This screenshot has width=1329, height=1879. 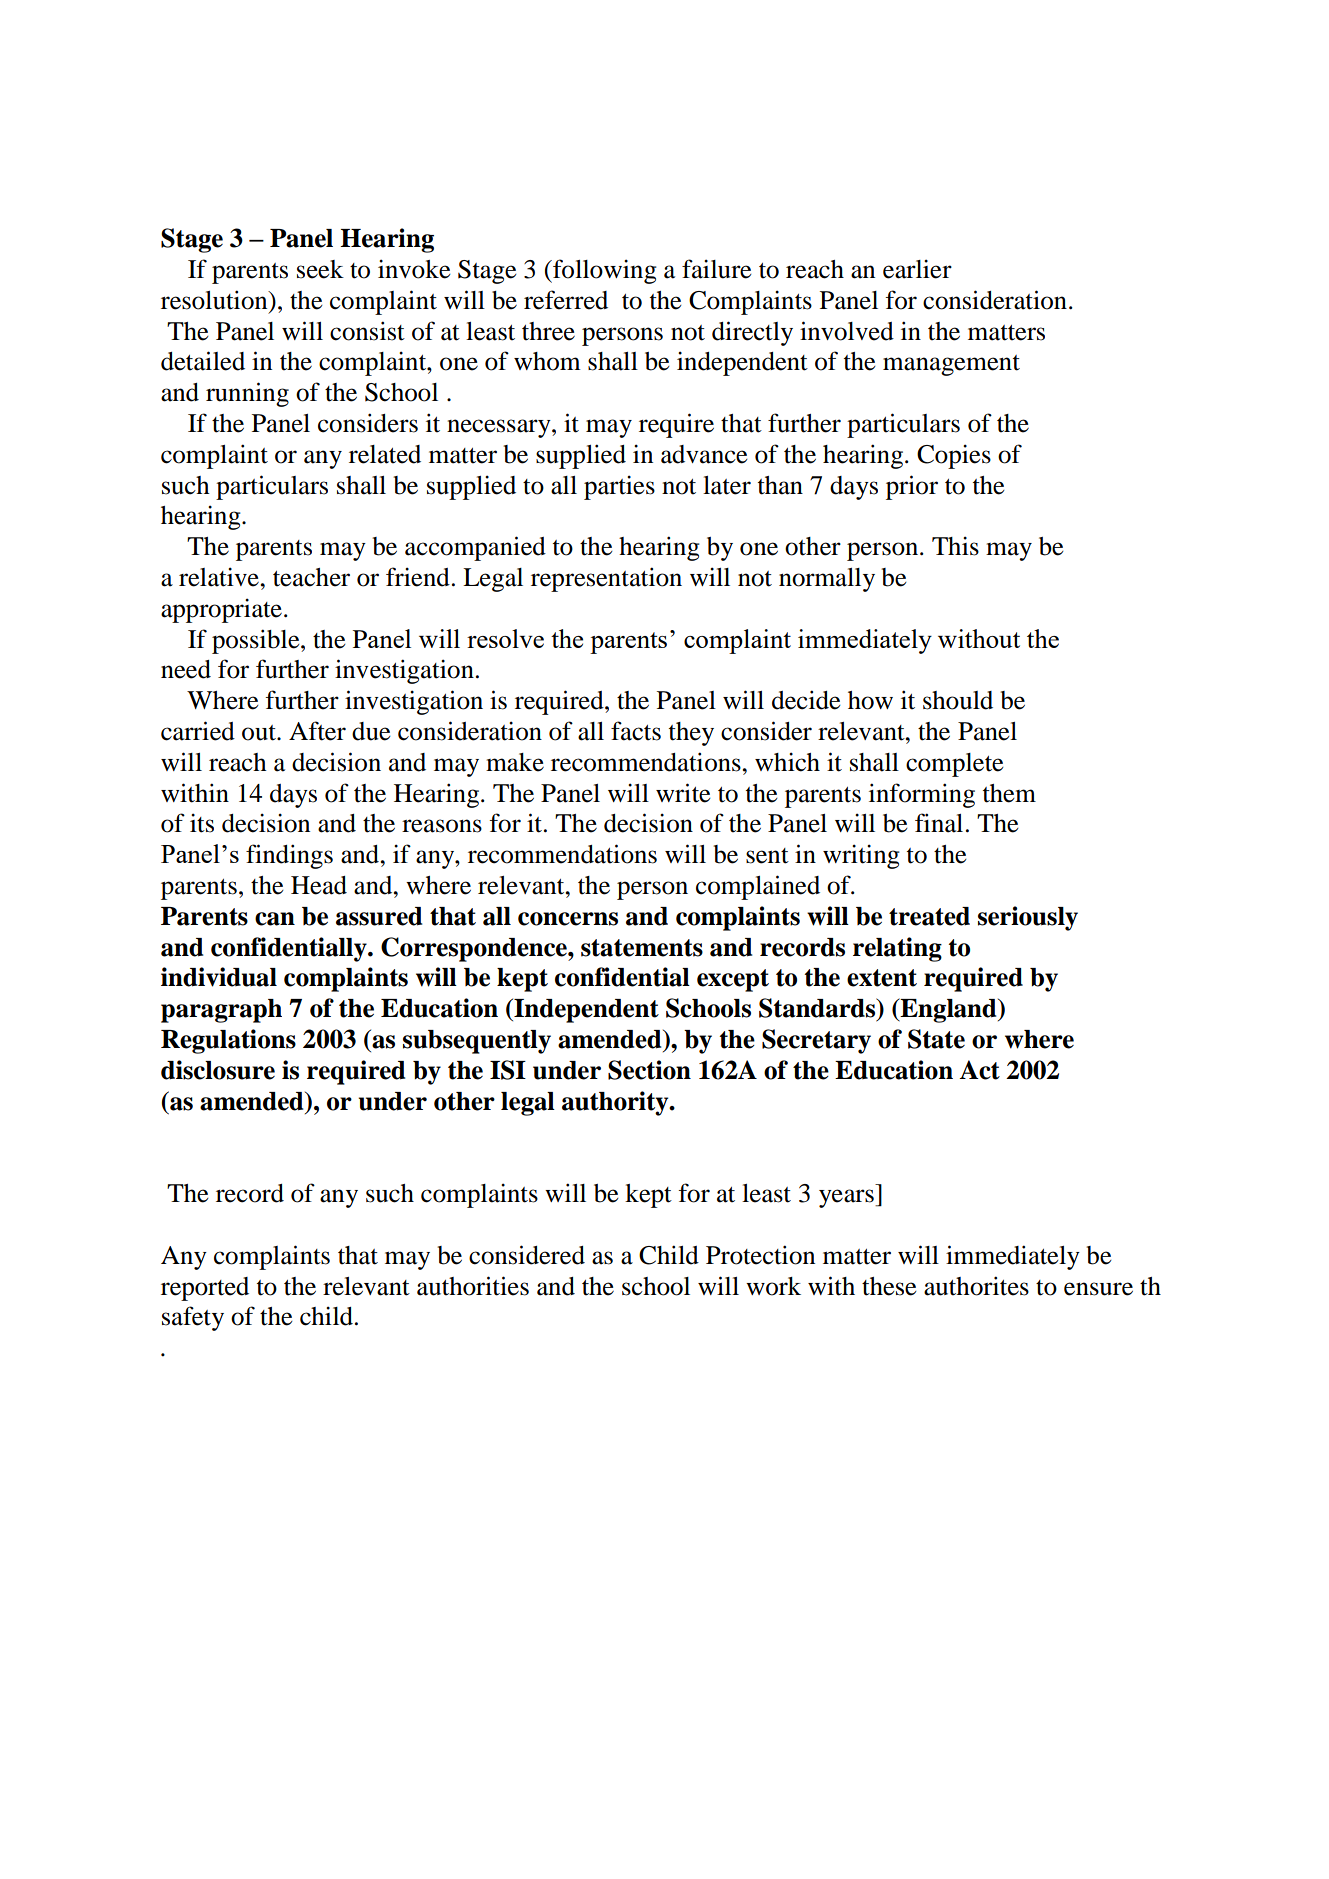 What do you see at coordinates (205, 1289) in the screenshot?
I see `reported` at bounding box center [205, 1289].
